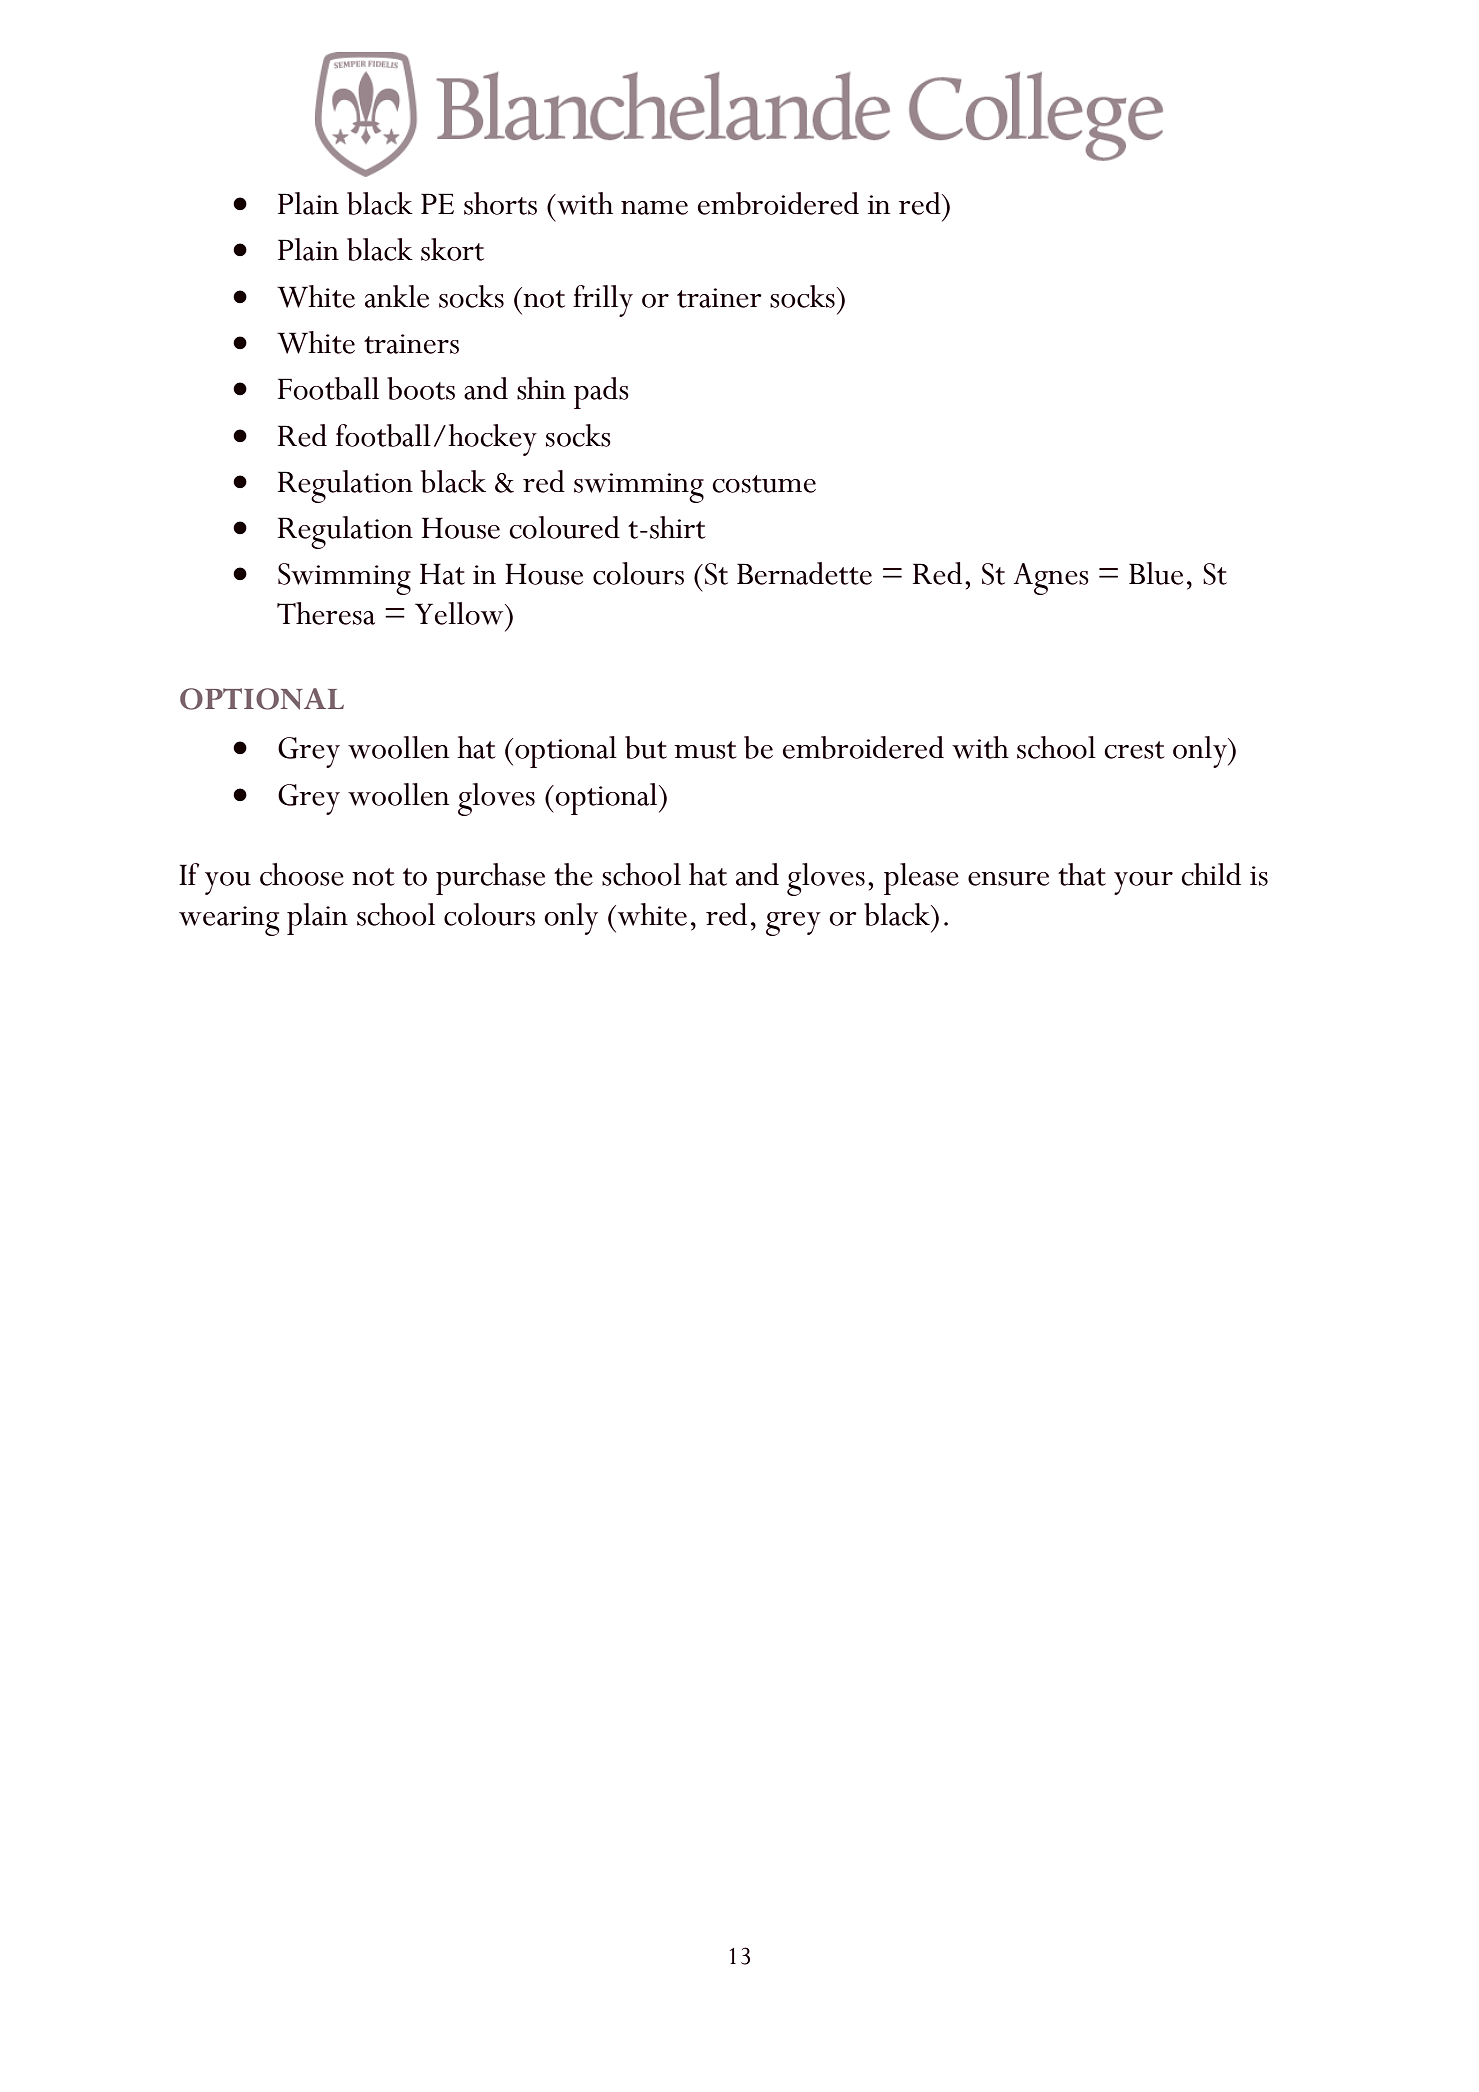  What do you see at coordinates (601, 393) in the screenshot?
I see `pads` at bounding box center [601, 393].
